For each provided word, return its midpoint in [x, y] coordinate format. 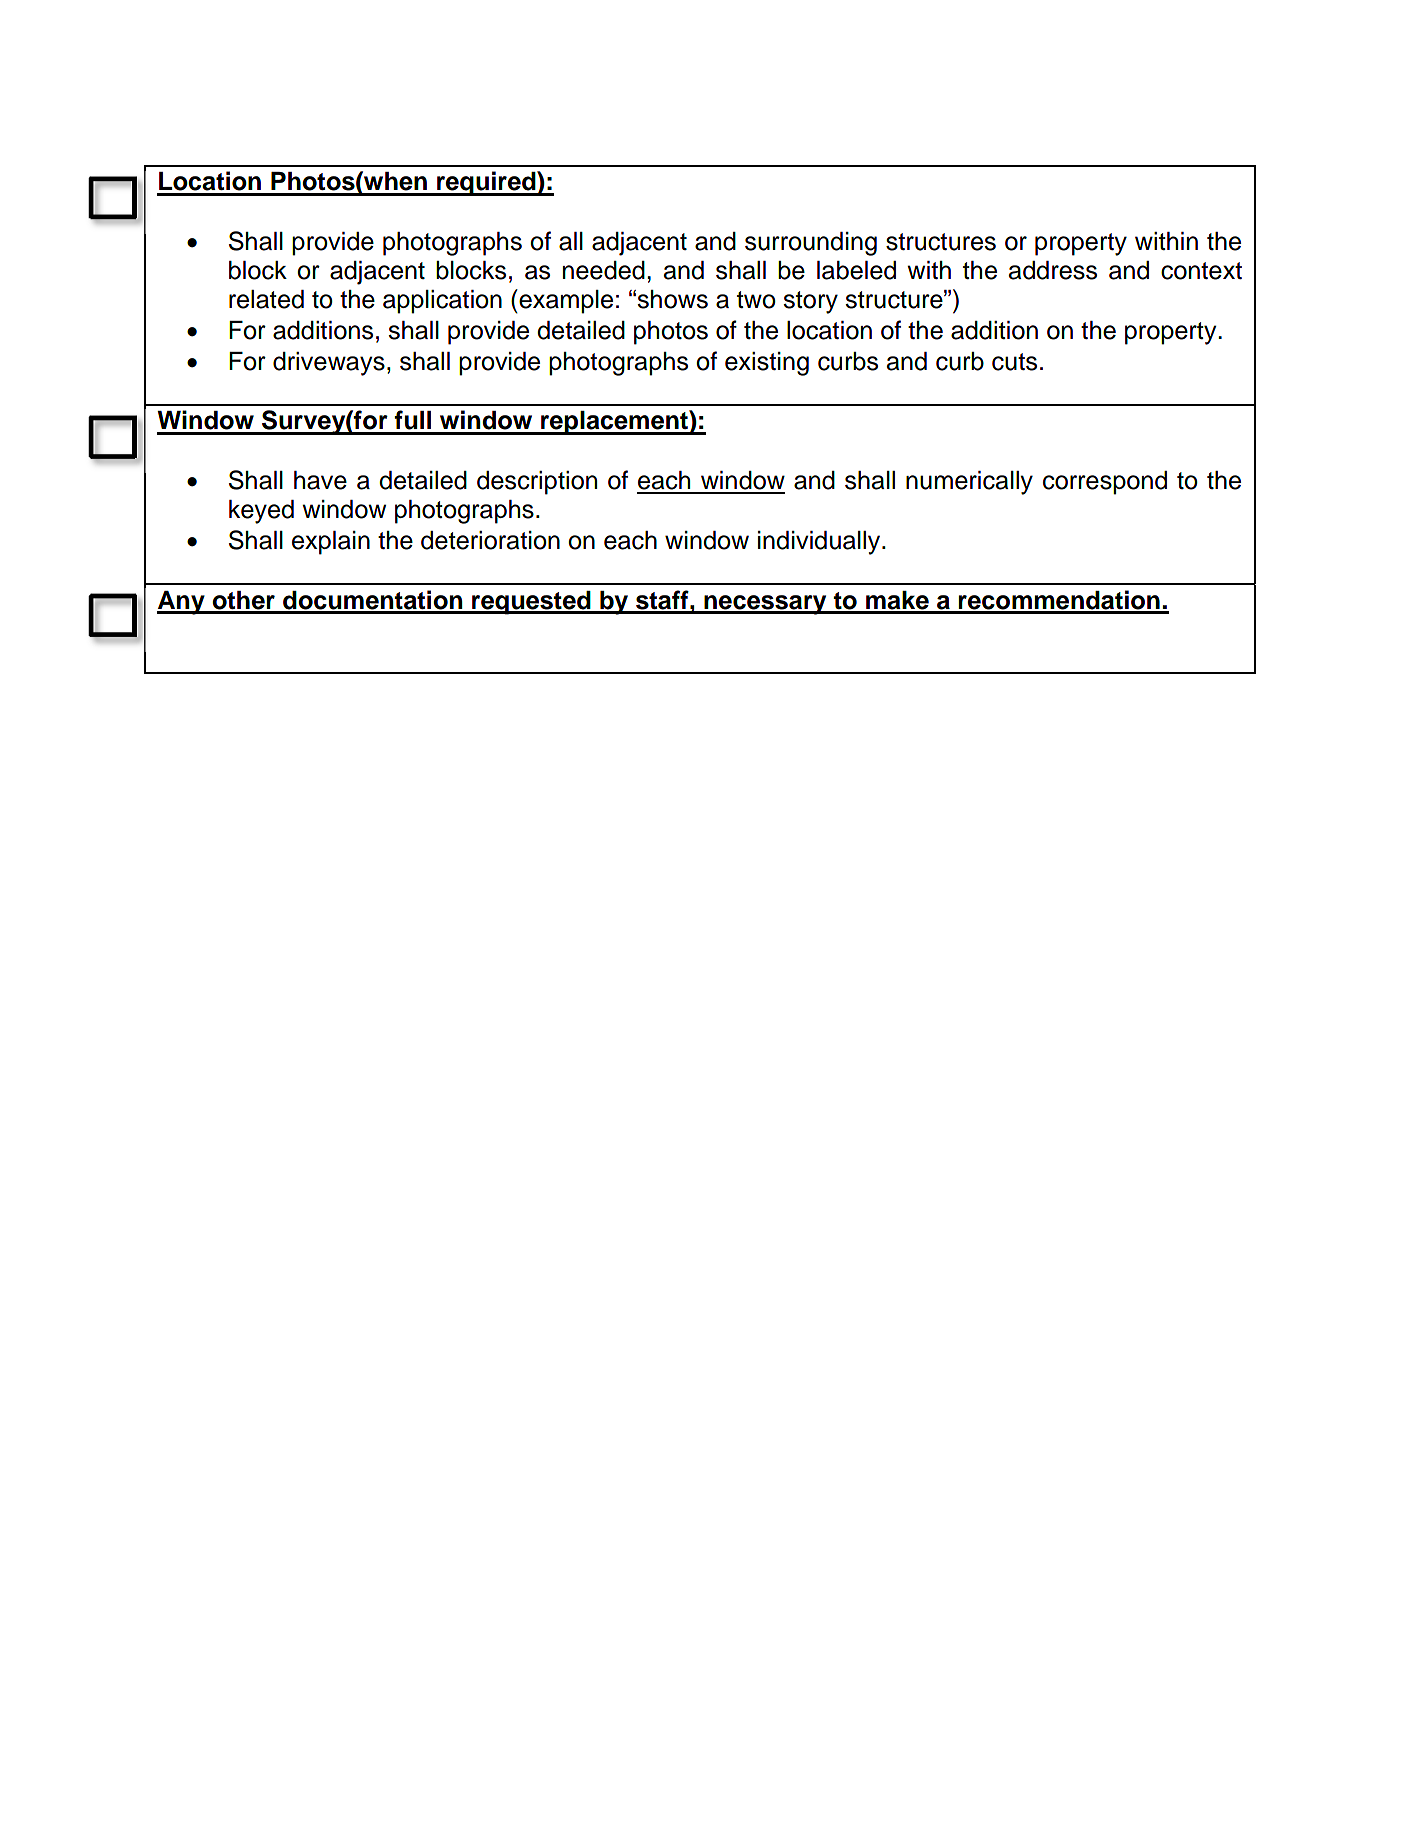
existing [767, 364]
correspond [1105, 483]
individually [820, 543]
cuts [1014, 362]
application [442, 302]
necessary [765, 605]
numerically [969, 483]
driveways [329, 364]
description [537, 483]
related [266, 299]
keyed [261, 512]
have [320, 480]
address [1053, 270]
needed [604, 270]
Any [182, 603]
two [756, 300]
